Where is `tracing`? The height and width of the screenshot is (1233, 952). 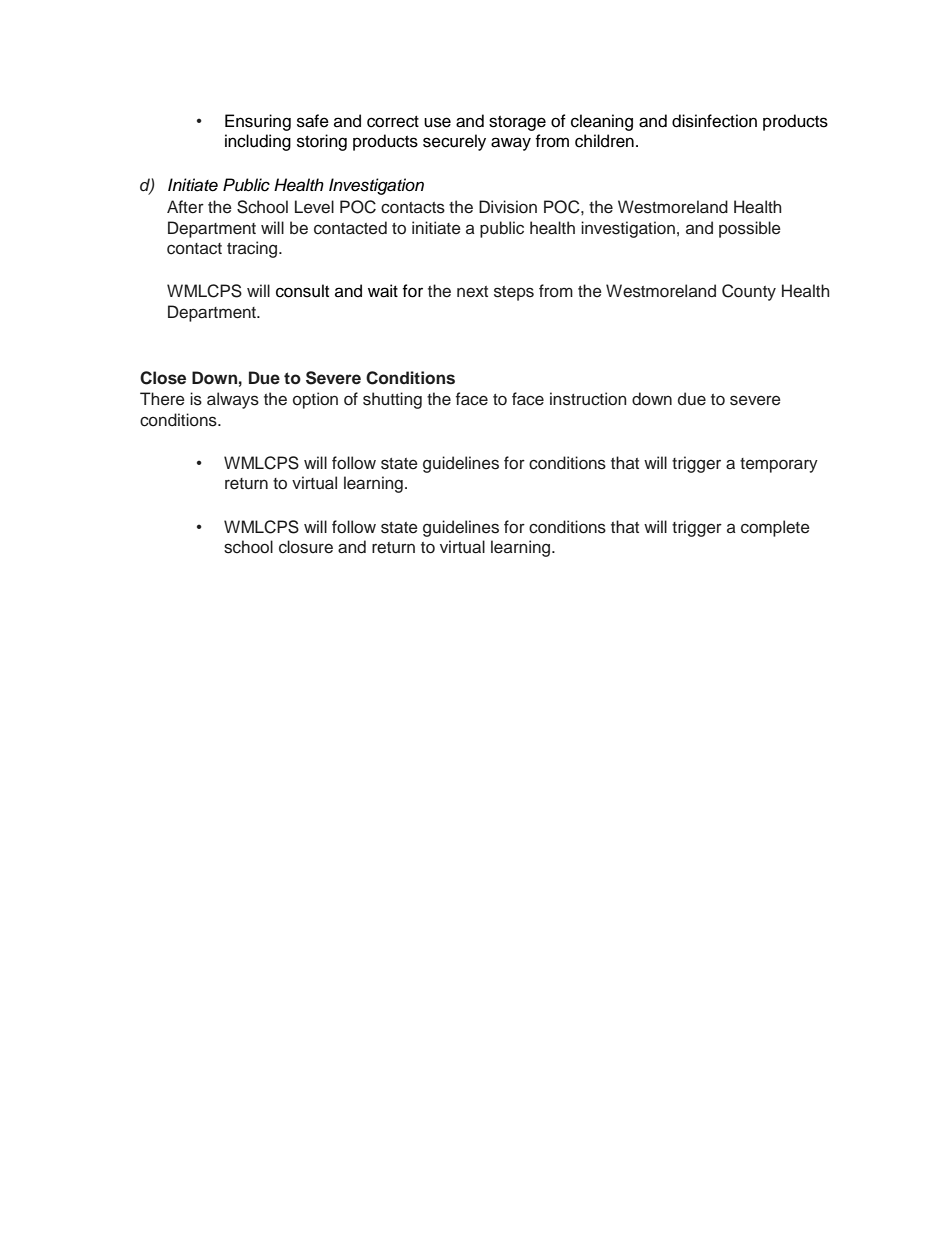
tracing is located at coordinates (253, 249).
